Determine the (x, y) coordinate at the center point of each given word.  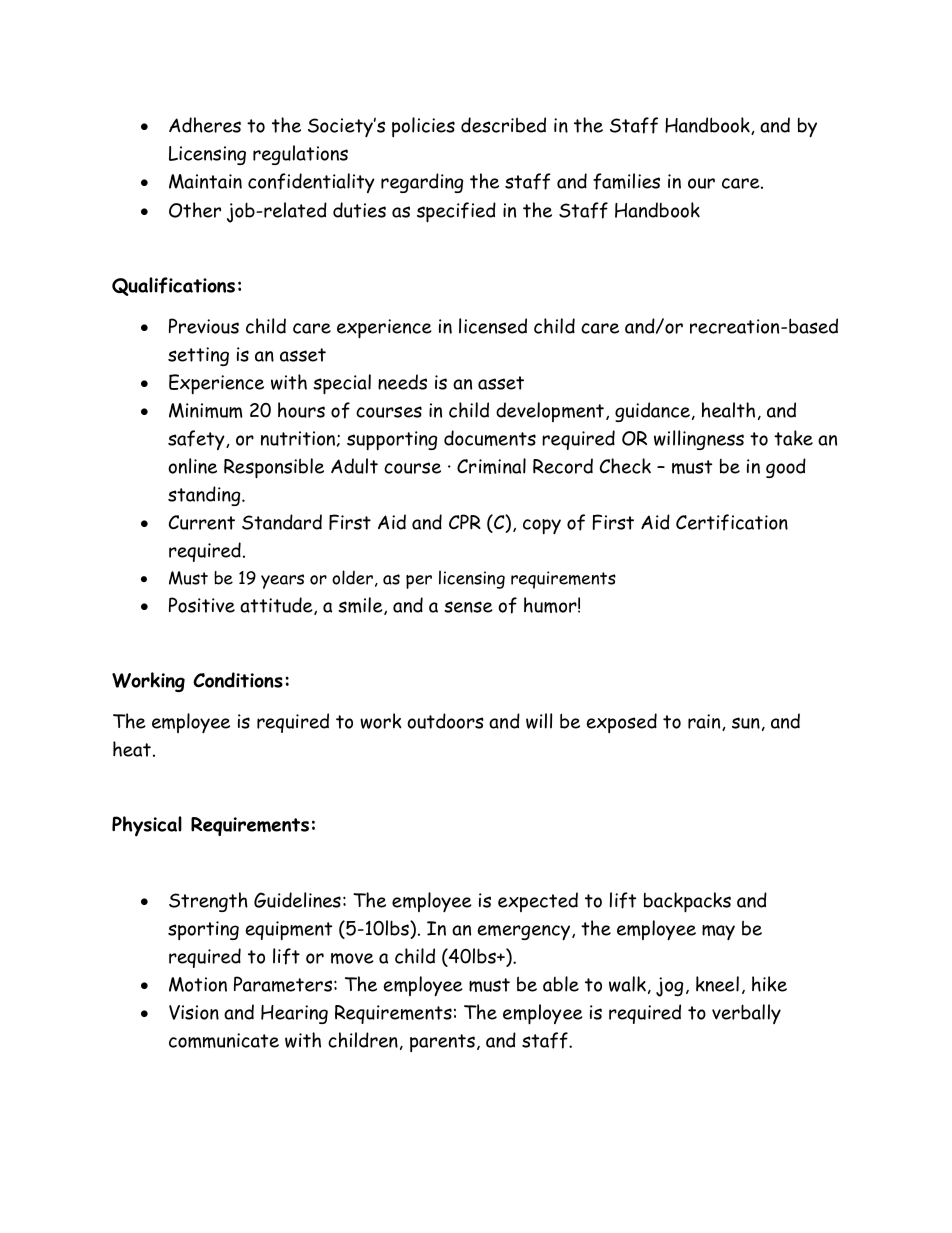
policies (423, 127)
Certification (732, 522)
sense (468, 607)
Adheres (205, 125)
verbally (746, 1014)
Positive (202, 605)
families (626, 181)
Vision (194, 1012)
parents (442, 1043)
